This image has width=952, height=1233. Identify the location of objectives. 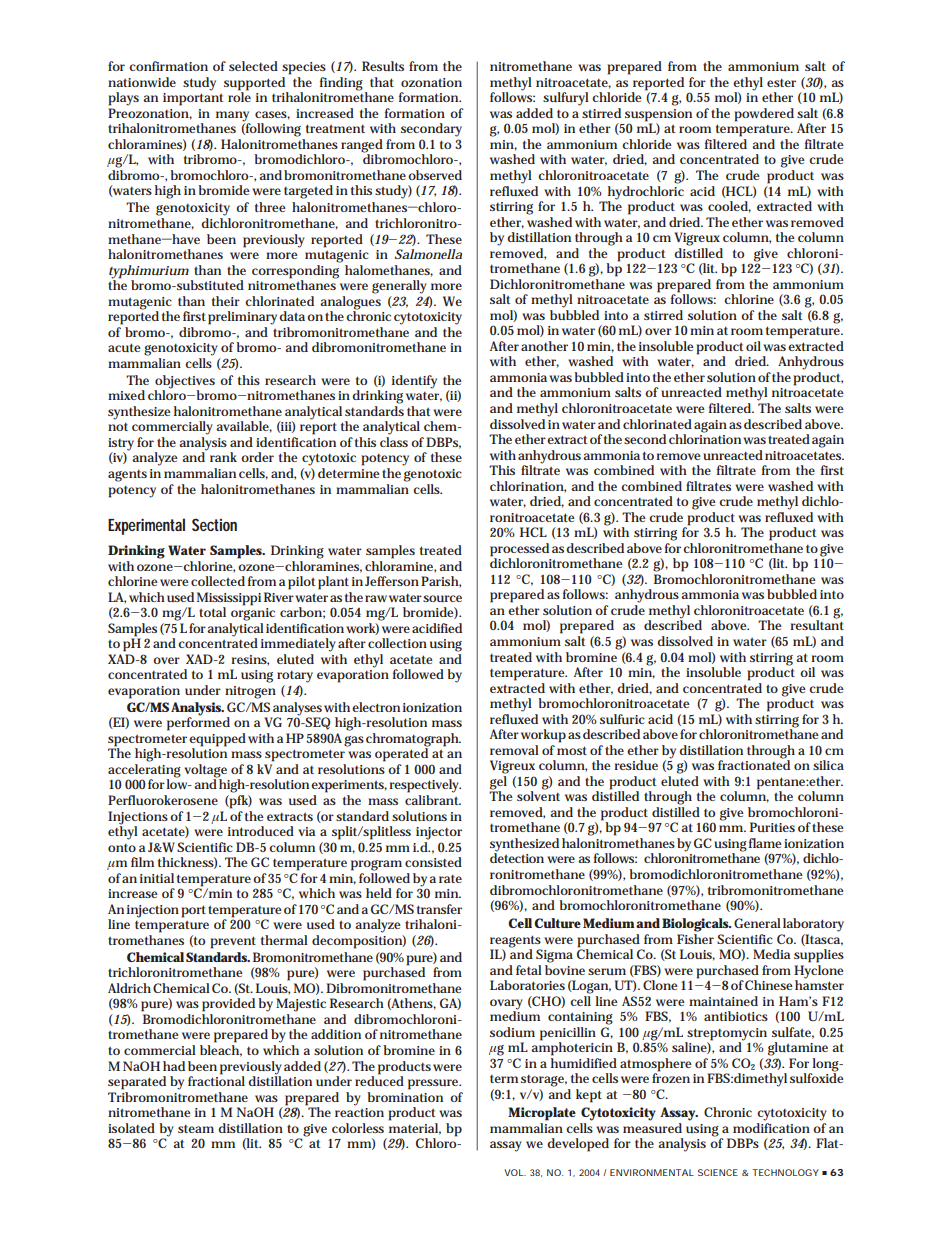
(184, 383).
